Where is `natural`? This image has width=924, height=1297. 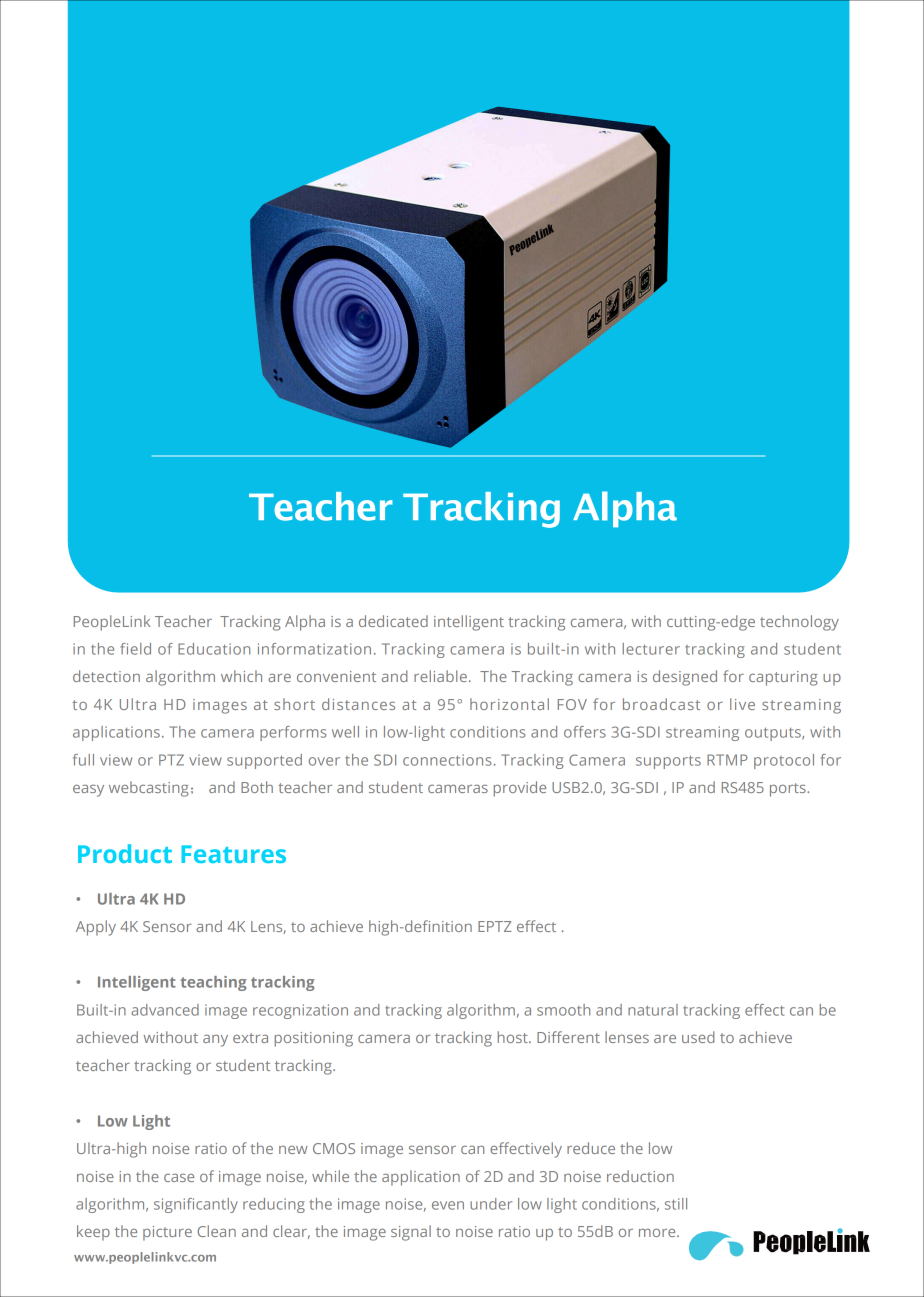
natural is located at coordinates (653, 1010).
